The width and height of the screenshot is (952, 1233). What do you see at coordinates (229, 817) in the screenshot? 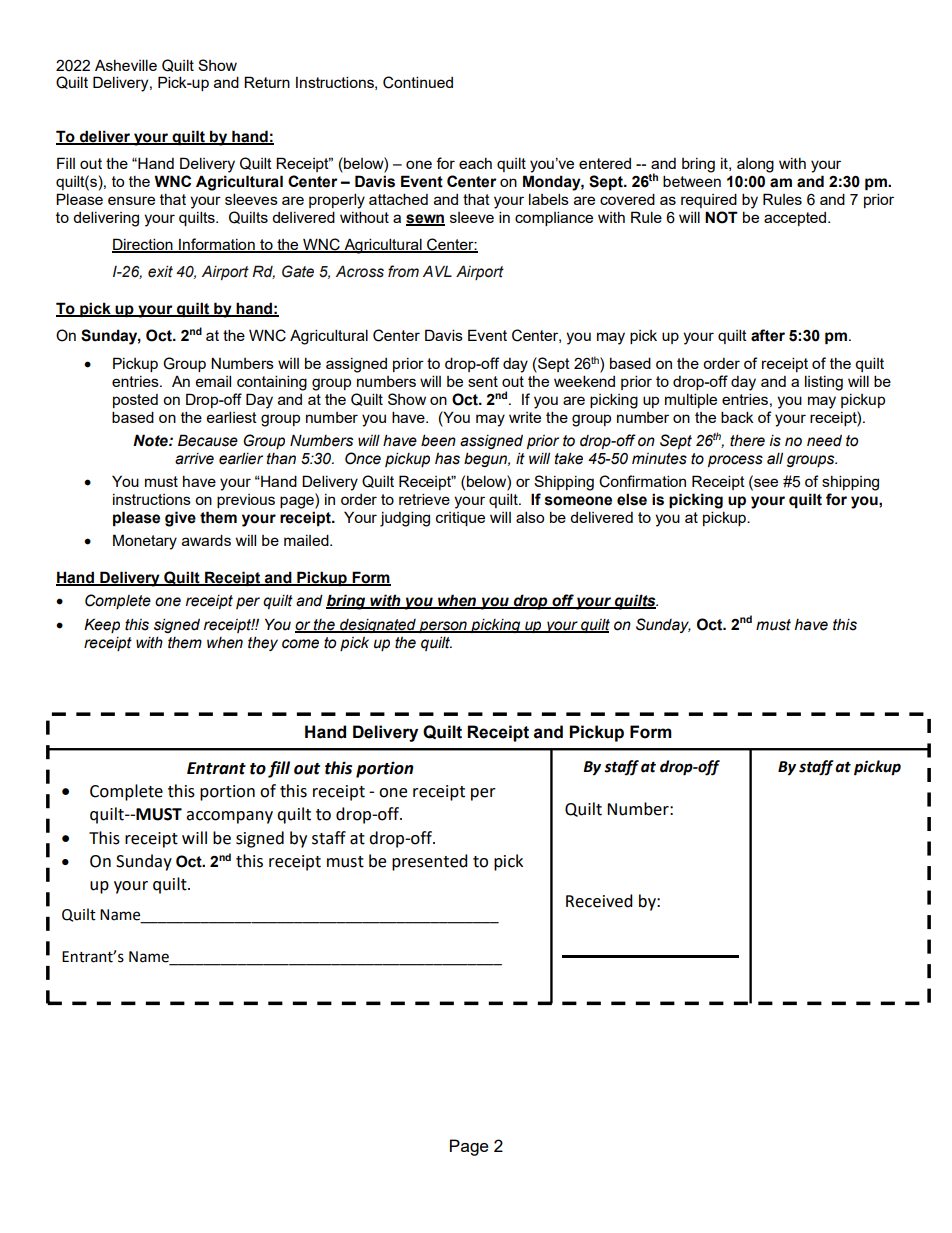
I see `accompany` at bounding box center [229, 817].
